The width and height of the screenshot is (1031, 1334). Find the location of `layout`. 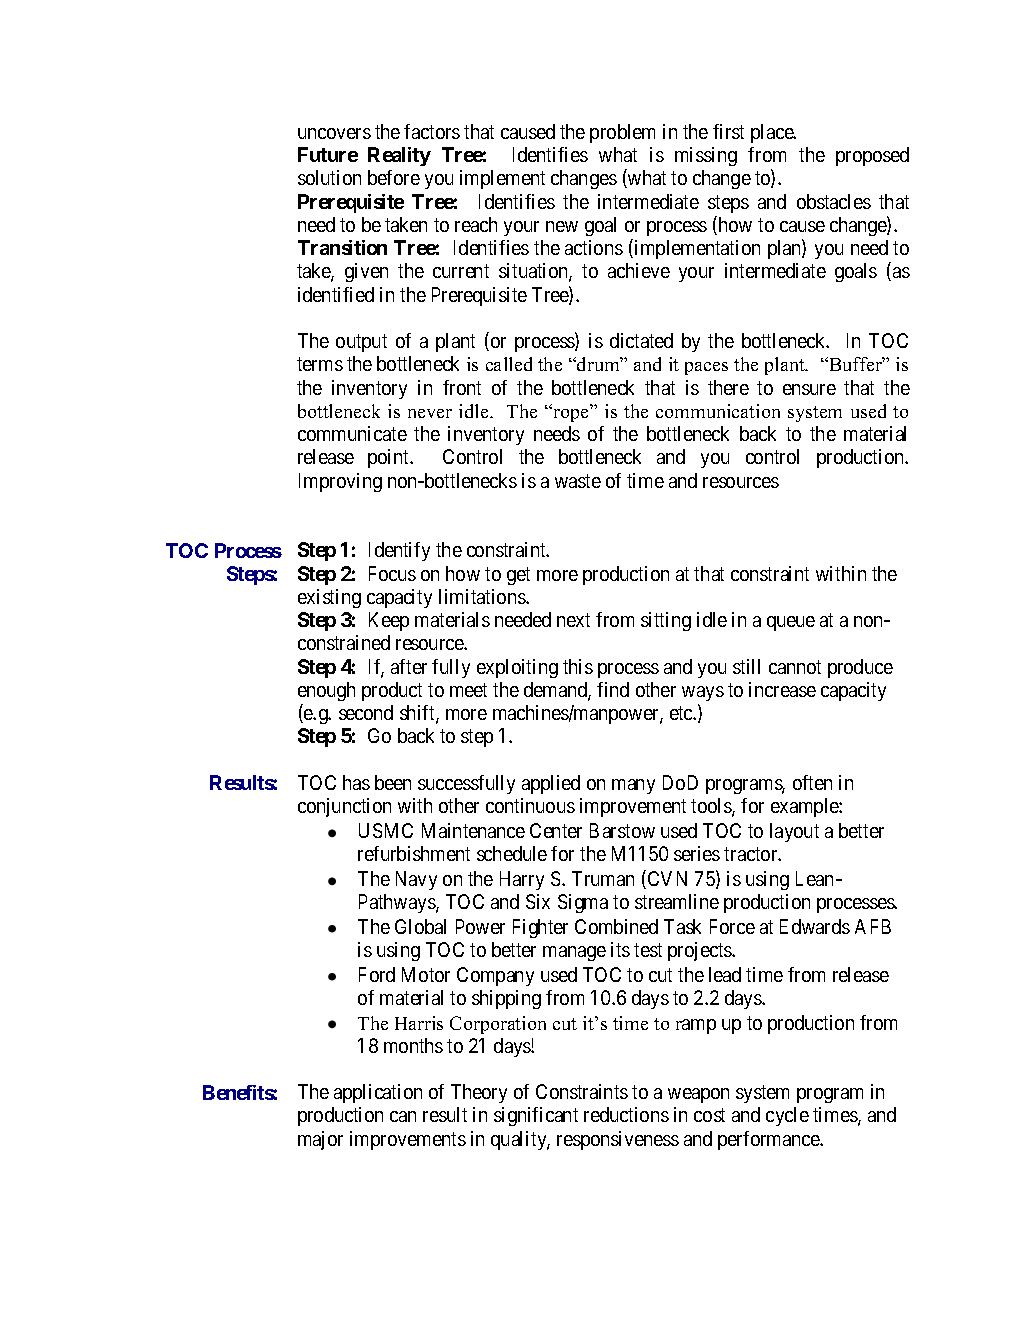

layout is located at coordinates (794, 832).
